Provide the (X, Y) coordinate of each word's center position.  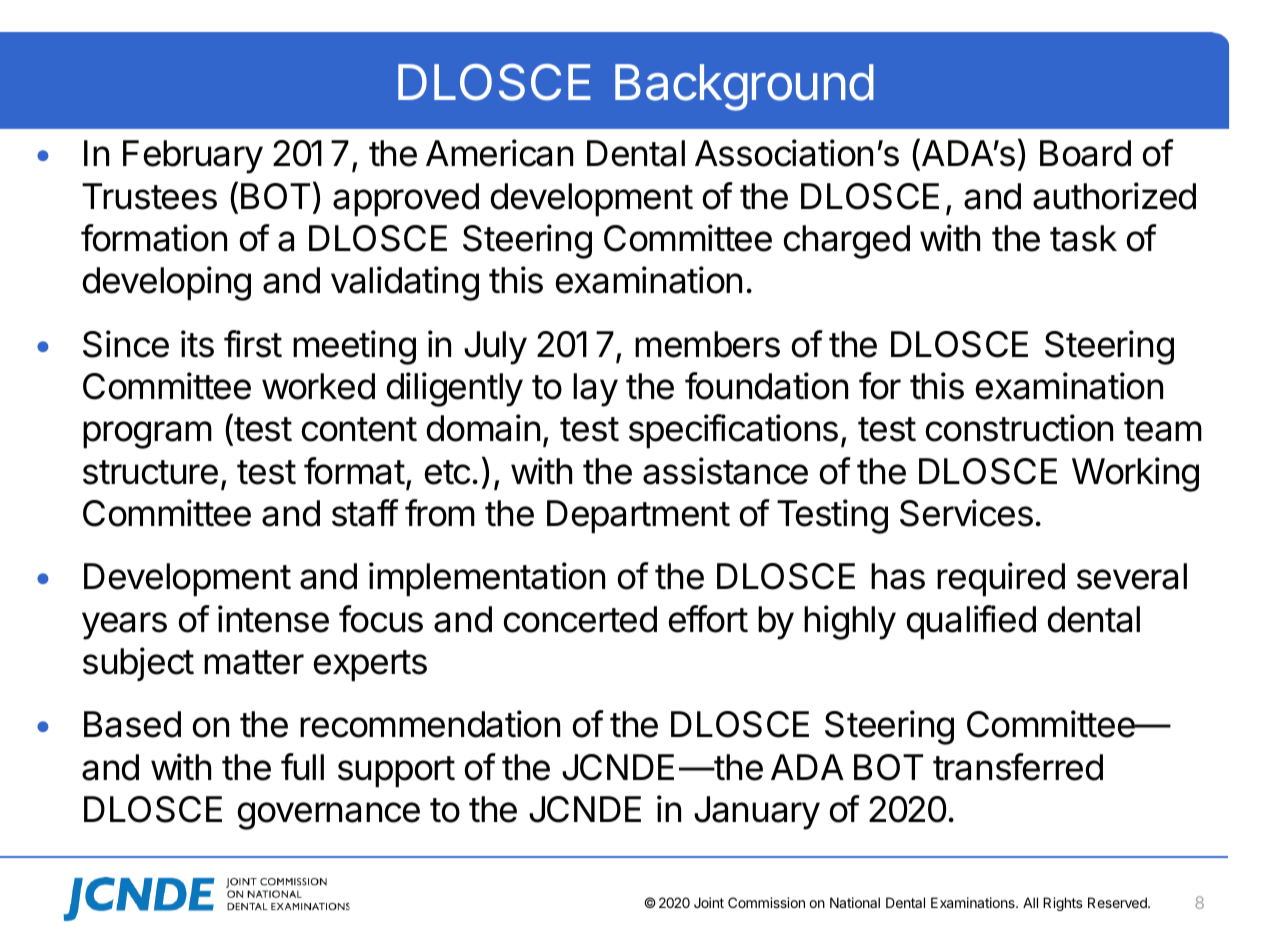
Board (1085, 153)
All (1030, 902)
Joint (709, 902)
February (193, 157)
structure (150, 472)
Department (638, 517)
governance (329, 816)
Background (744, 87)
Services (966, 513)
